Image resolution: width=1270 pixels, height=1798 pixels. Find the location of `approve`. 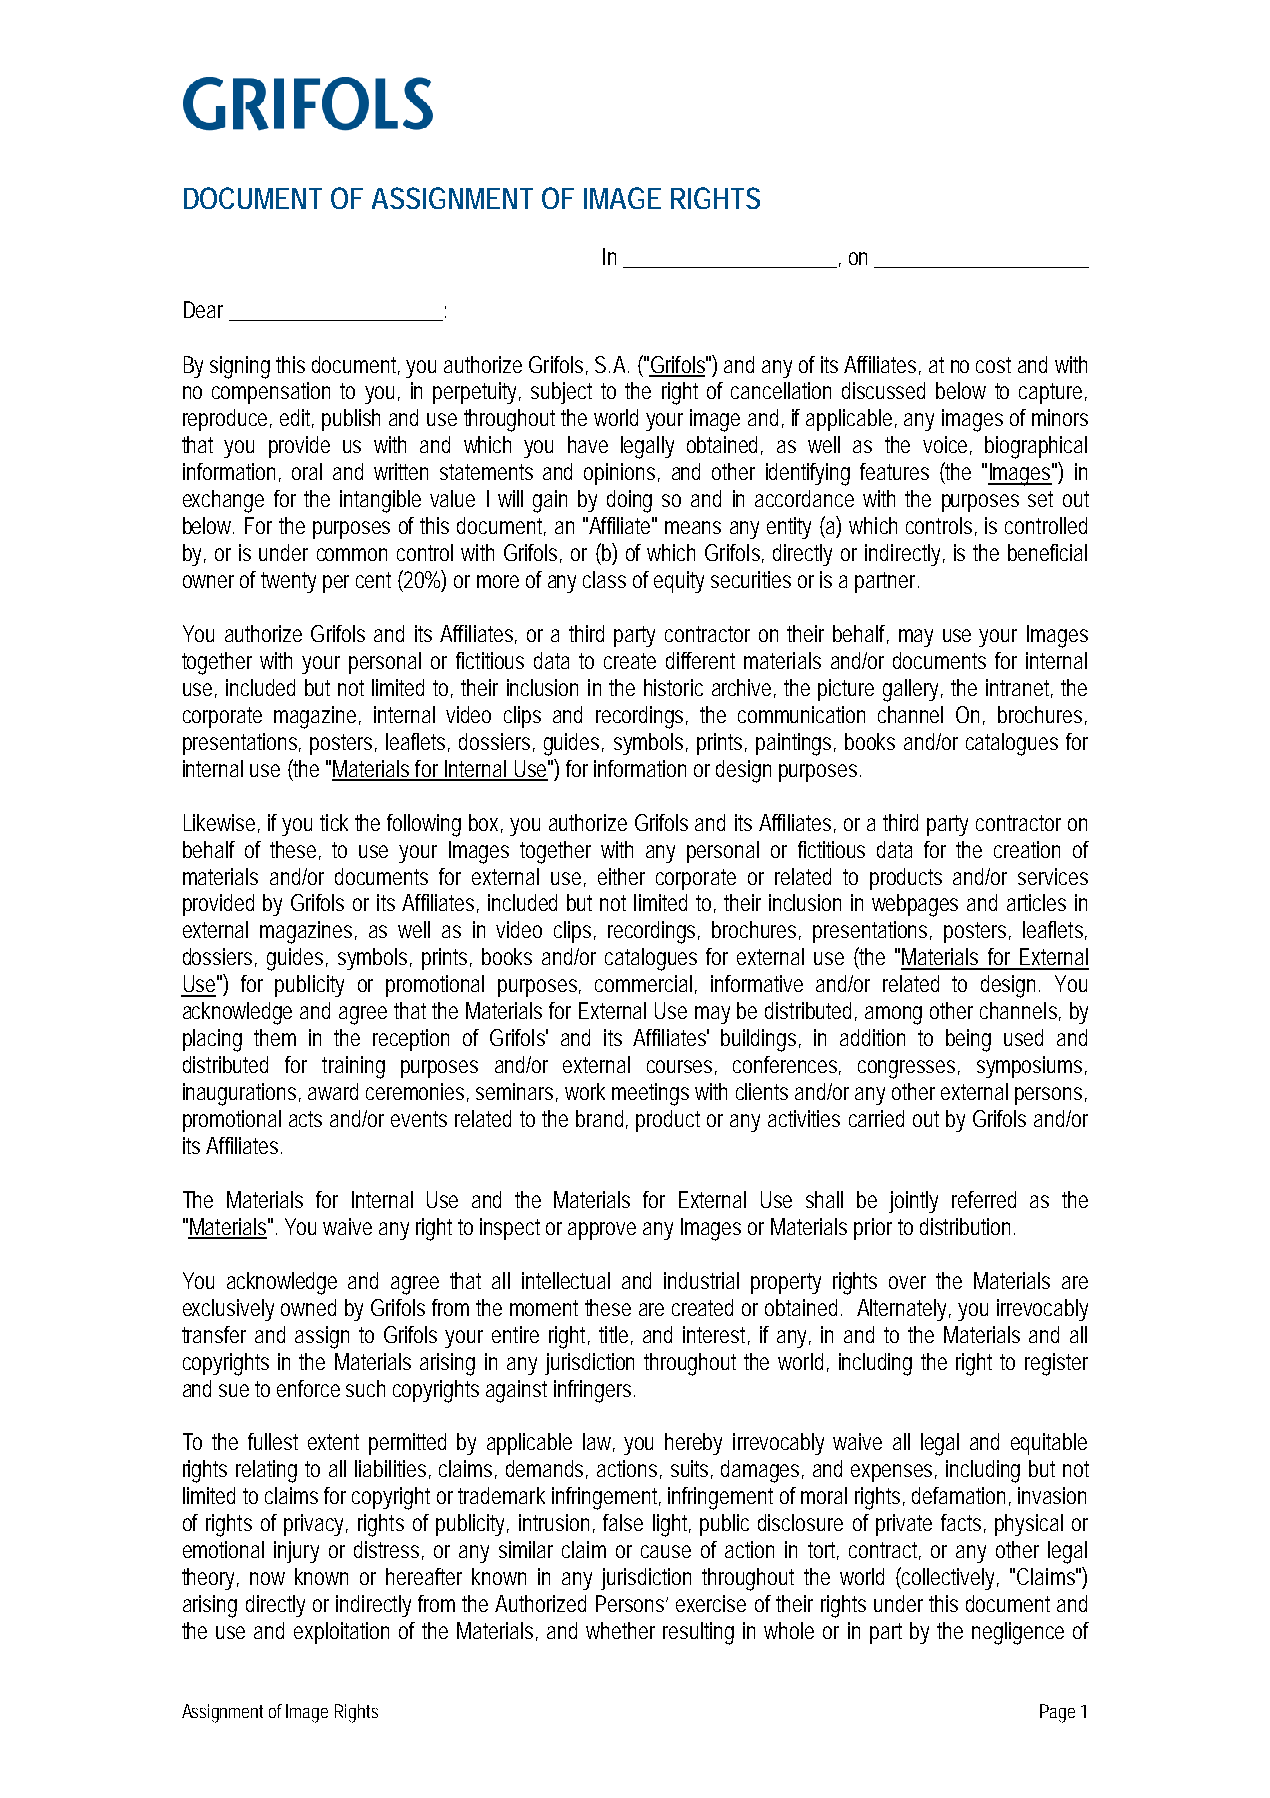

approve is located at coordinates (602, 1231).
